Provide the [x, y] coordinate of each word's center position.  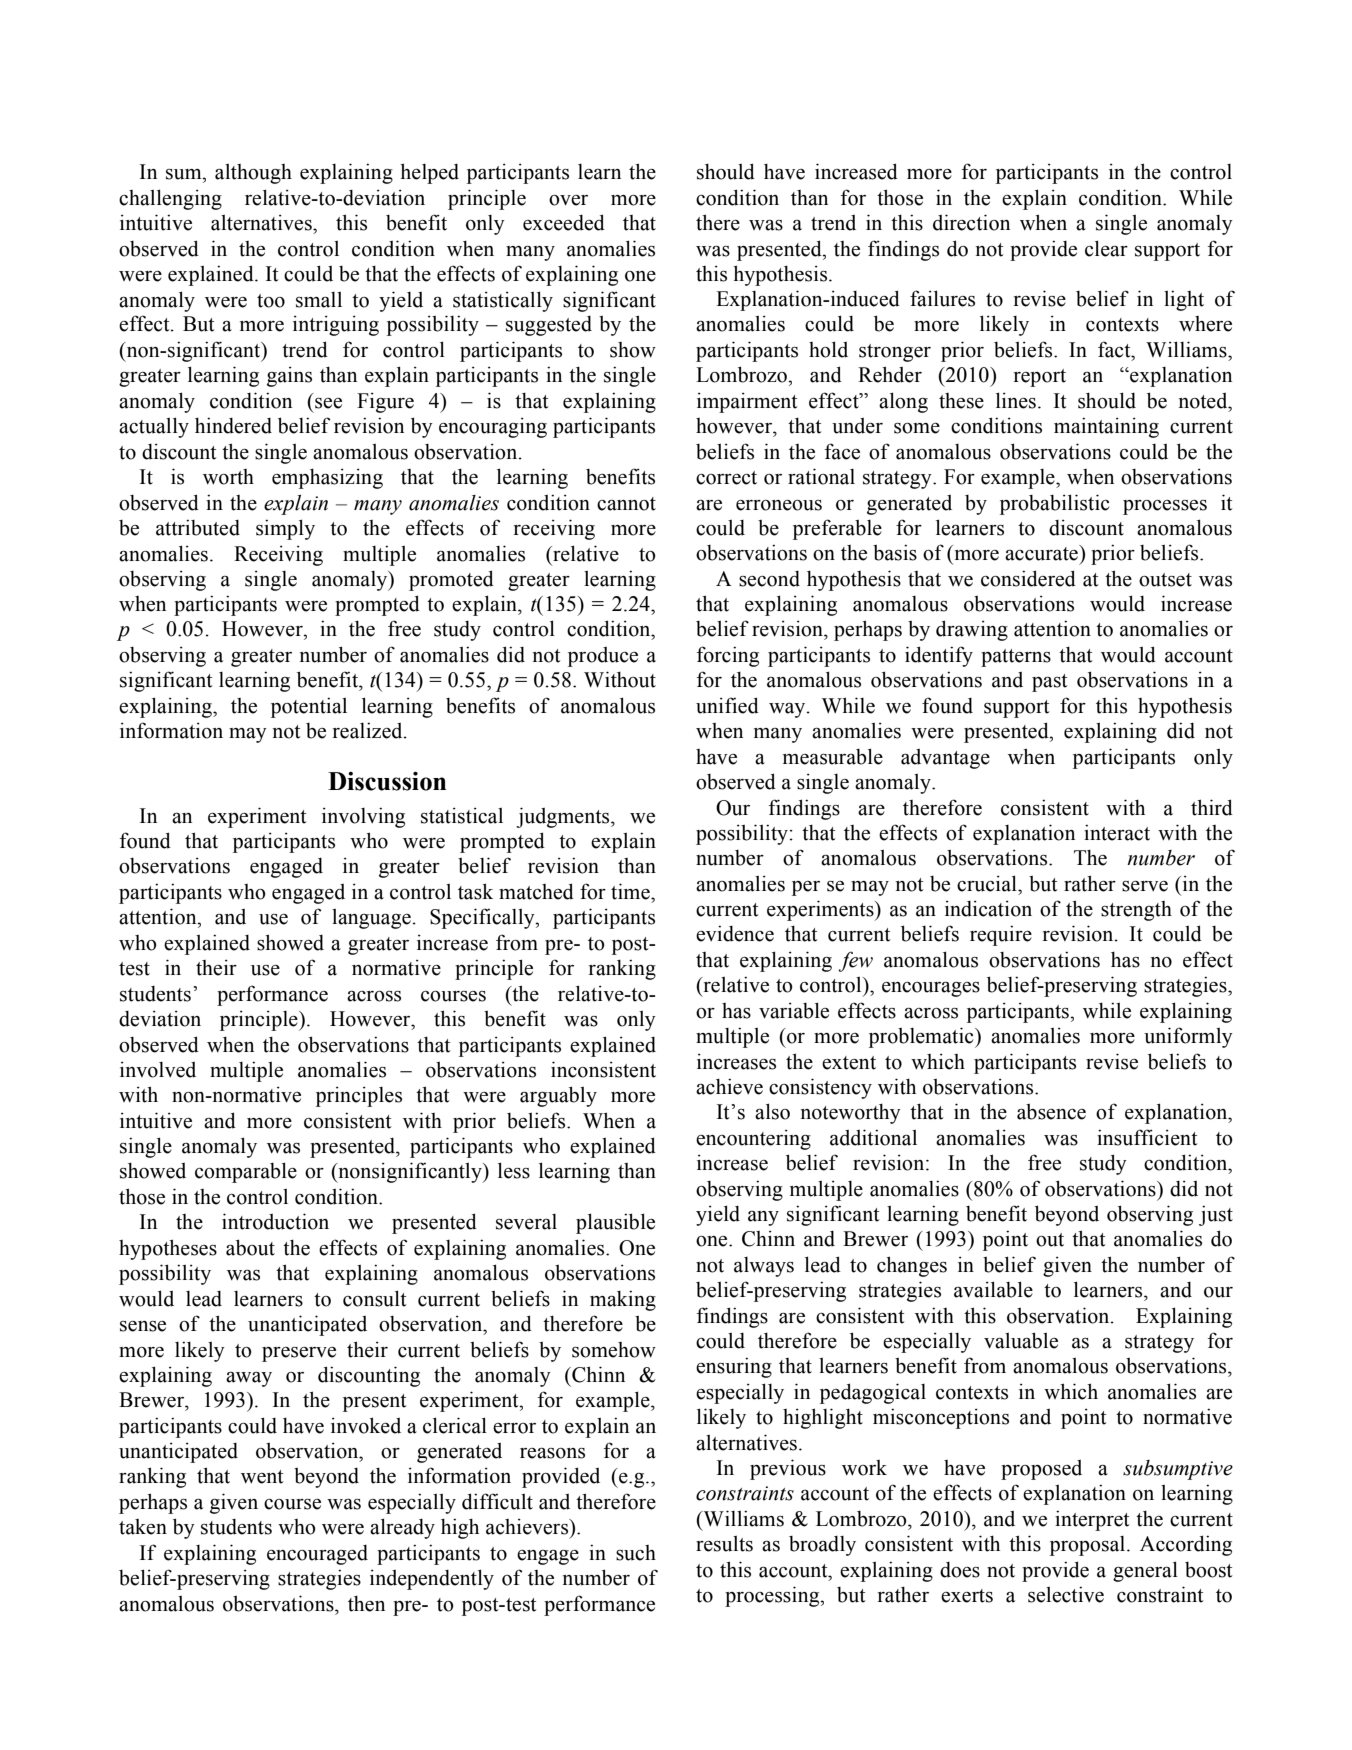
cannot [626, 504]
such [636, 1553]
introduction [275, 1221]
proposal [1089, 1546]
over [568, 200]
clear [1106, 248]
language [372, 919]
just [1216, 1215]
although [253, 174]
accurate [1042, 553]
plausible [615, 1223]
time [631, 891]
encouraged [317, 1555]
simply [285, 529]
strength [1136, 911]
